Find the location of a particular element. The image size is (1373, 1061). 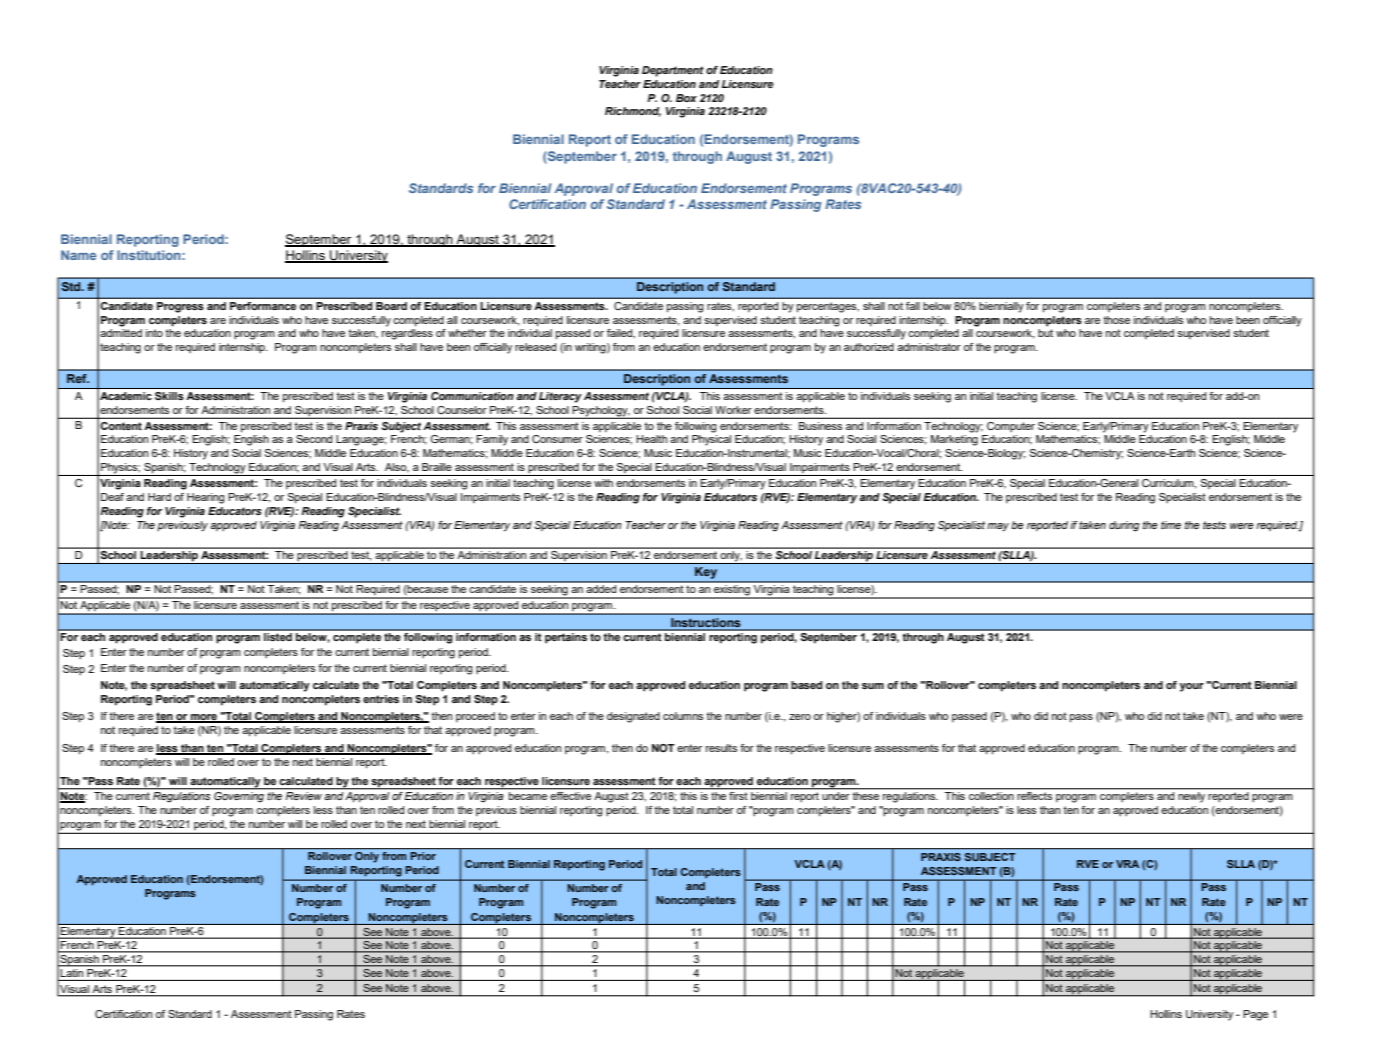

into is located at coordinates (154, 333).
